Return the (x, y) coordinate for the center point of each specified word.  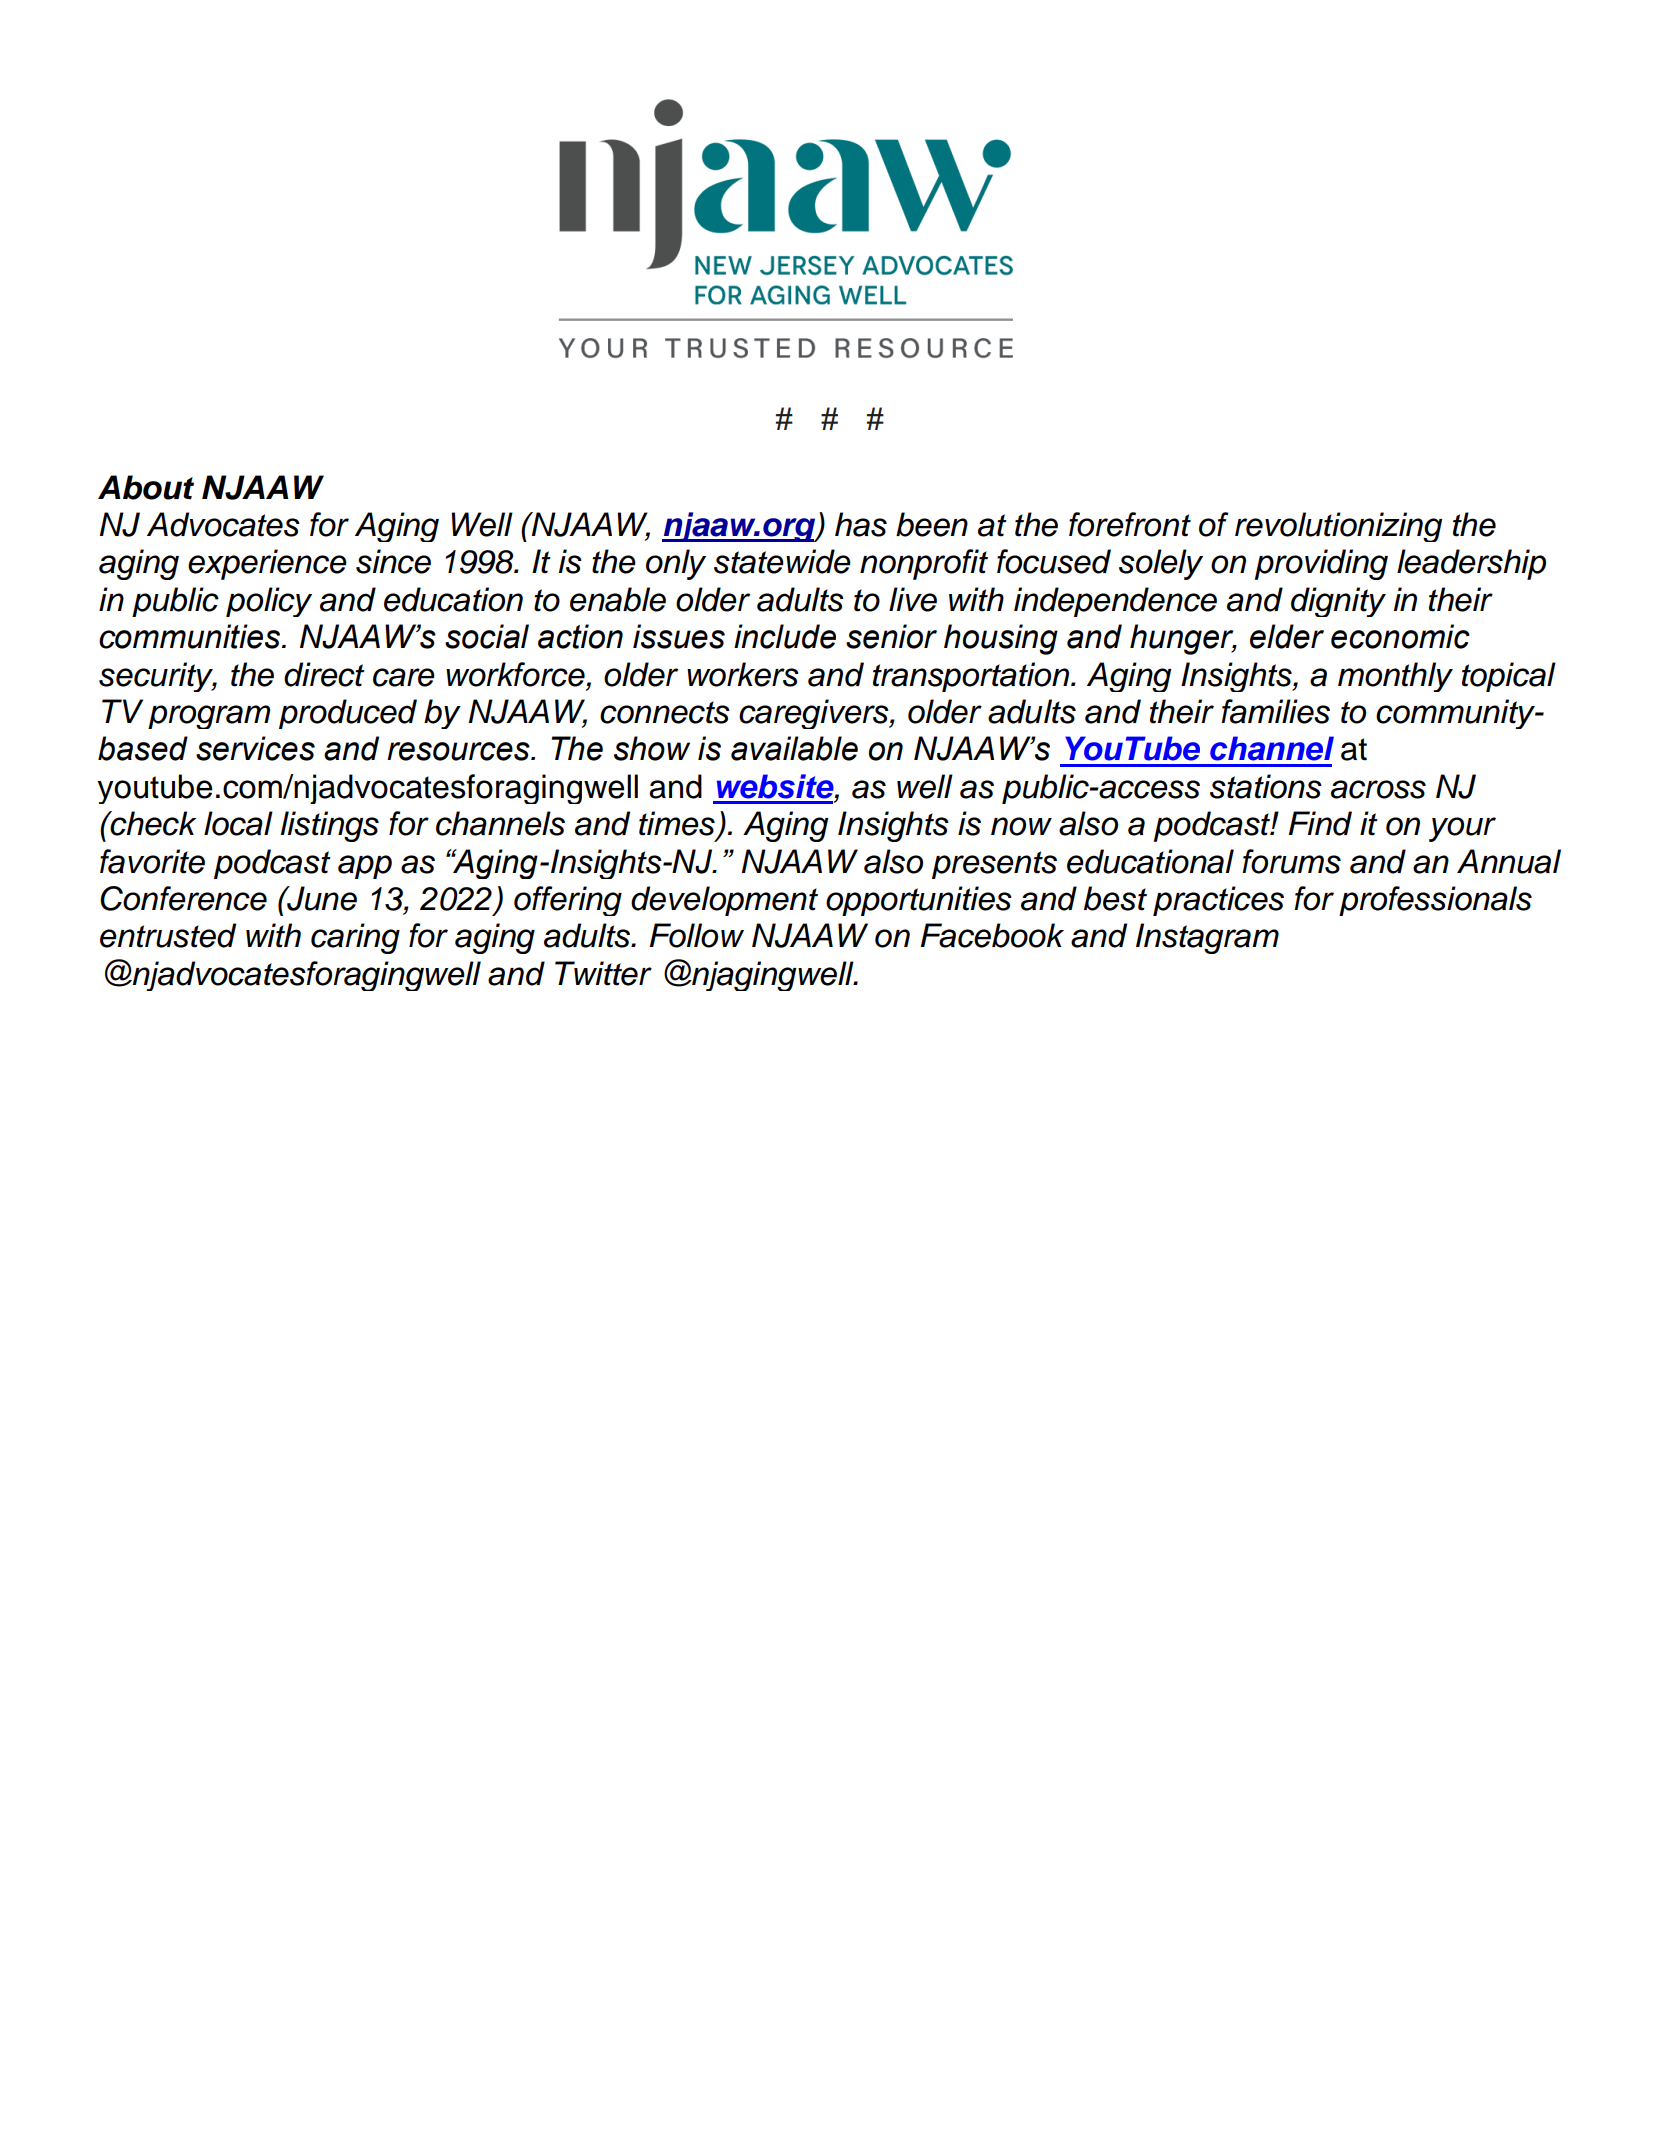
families (1275, 711)
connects (665, 712)
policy (269, 602)
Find (1320, 823)
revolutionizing (1338, 527)
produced (348, 714)
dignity (1338, 602)
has (861, 524)
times (677, 823)
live (913, 599)
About (146, 487)
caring (355, 938)
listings (330, 826)
